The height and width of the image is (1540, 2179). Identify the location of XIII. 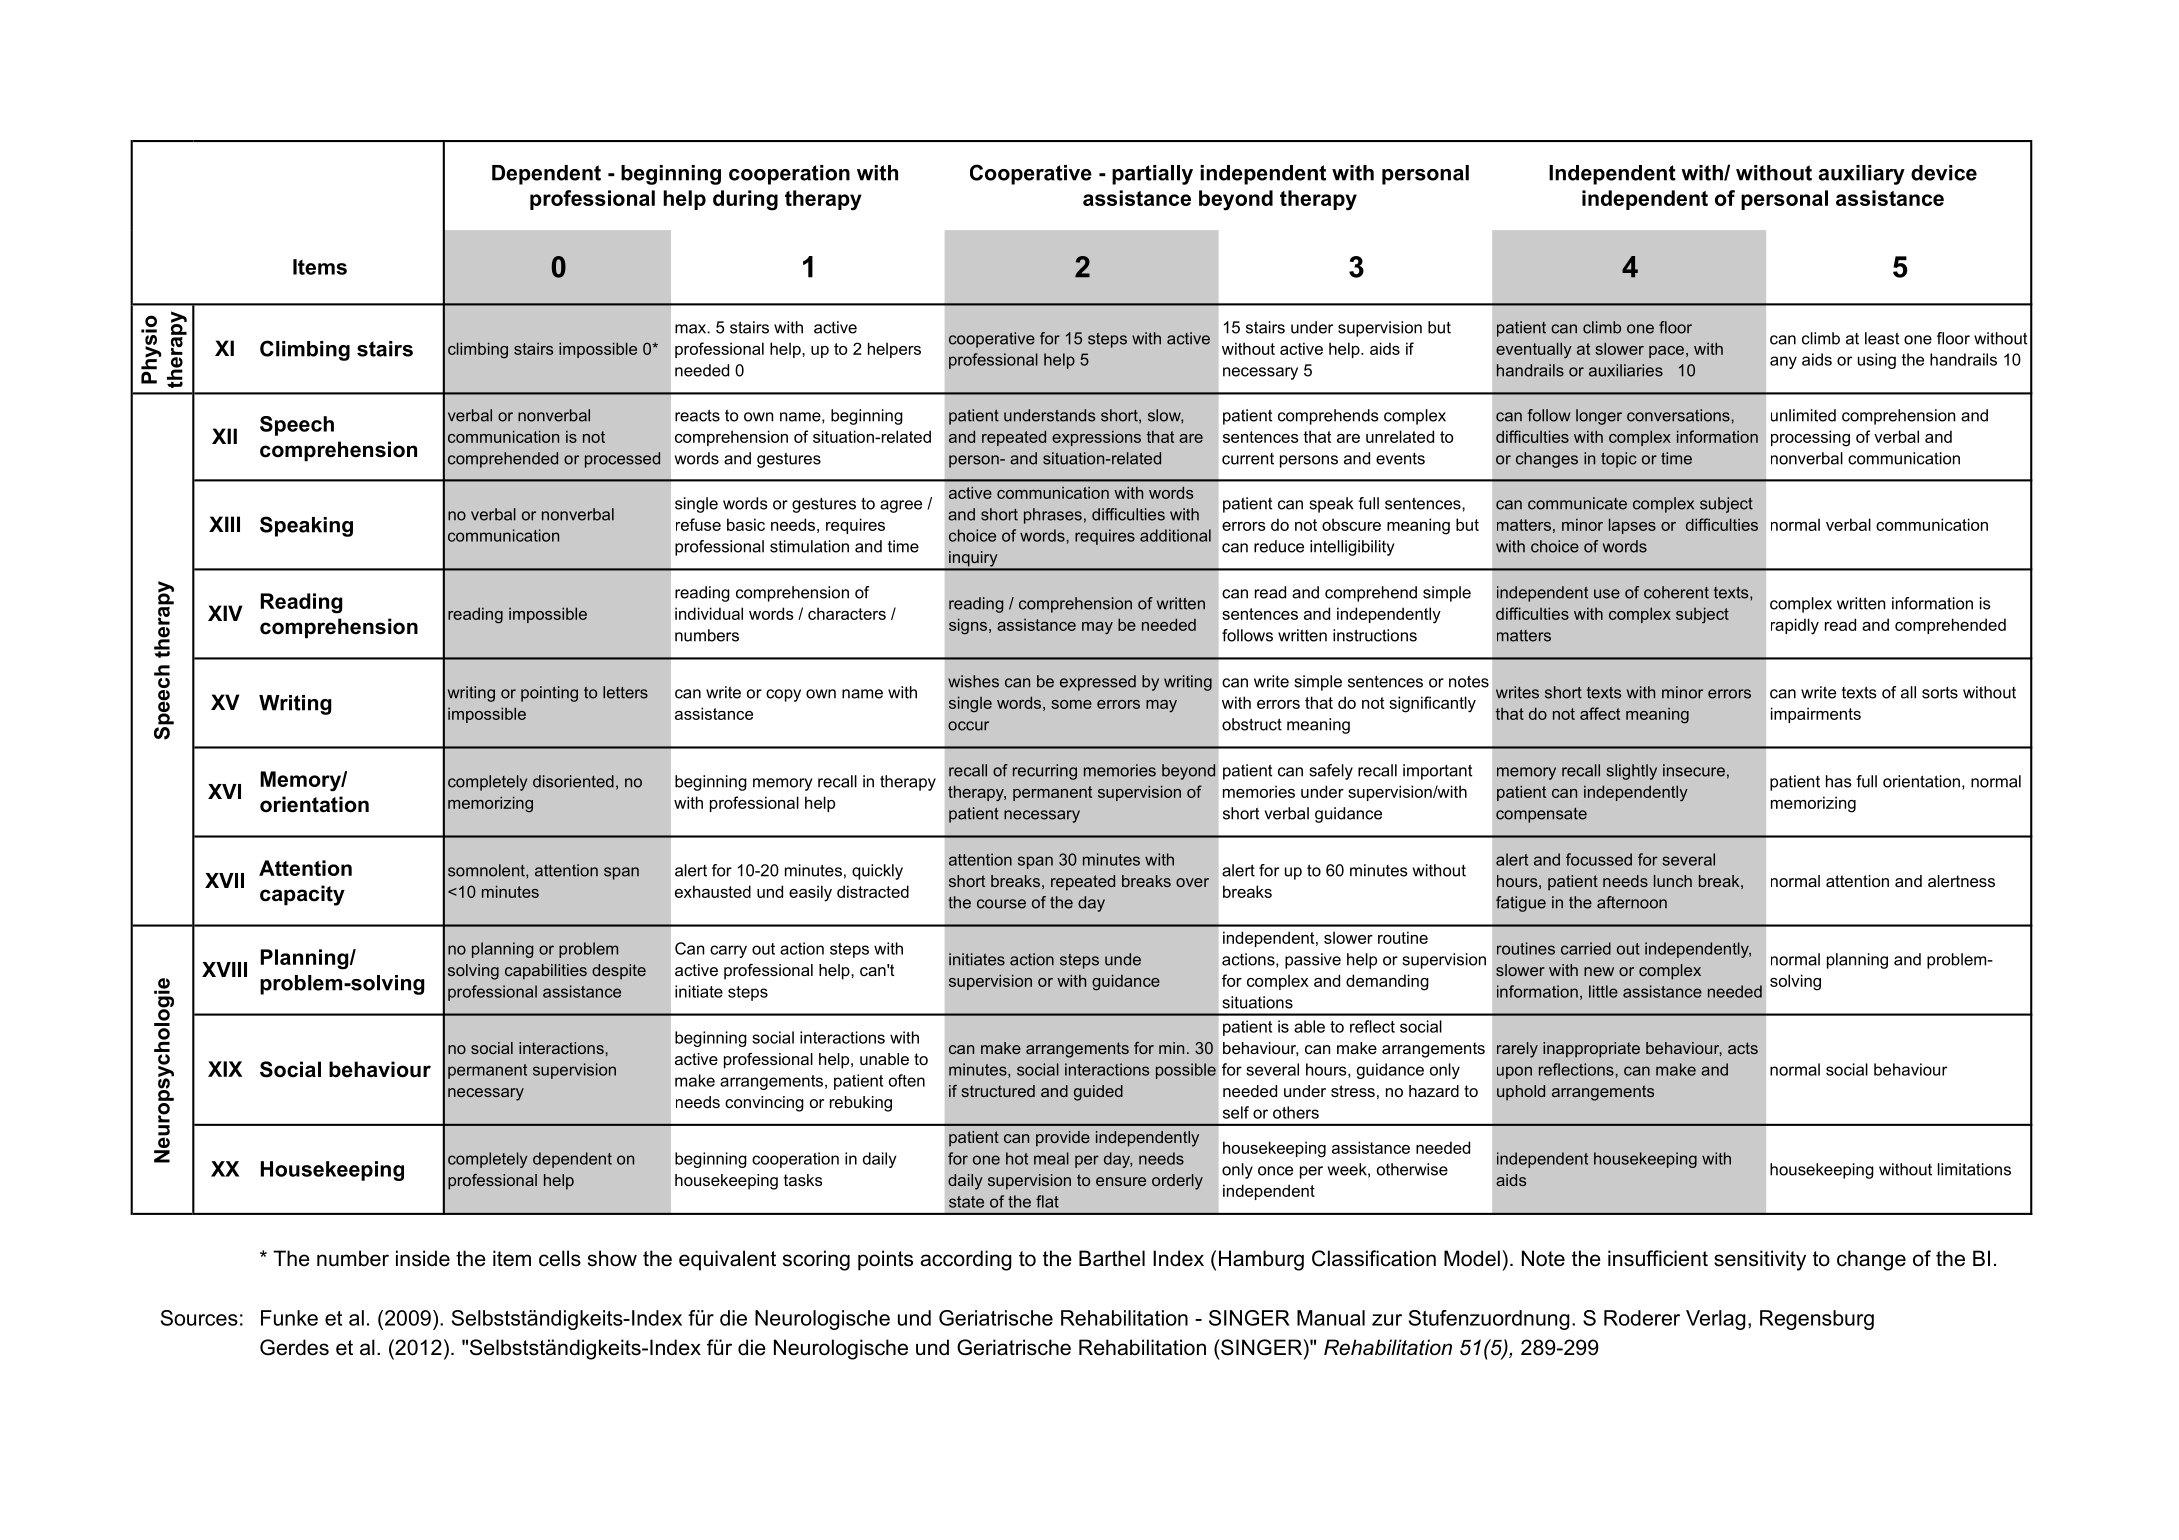
(224, 524).
